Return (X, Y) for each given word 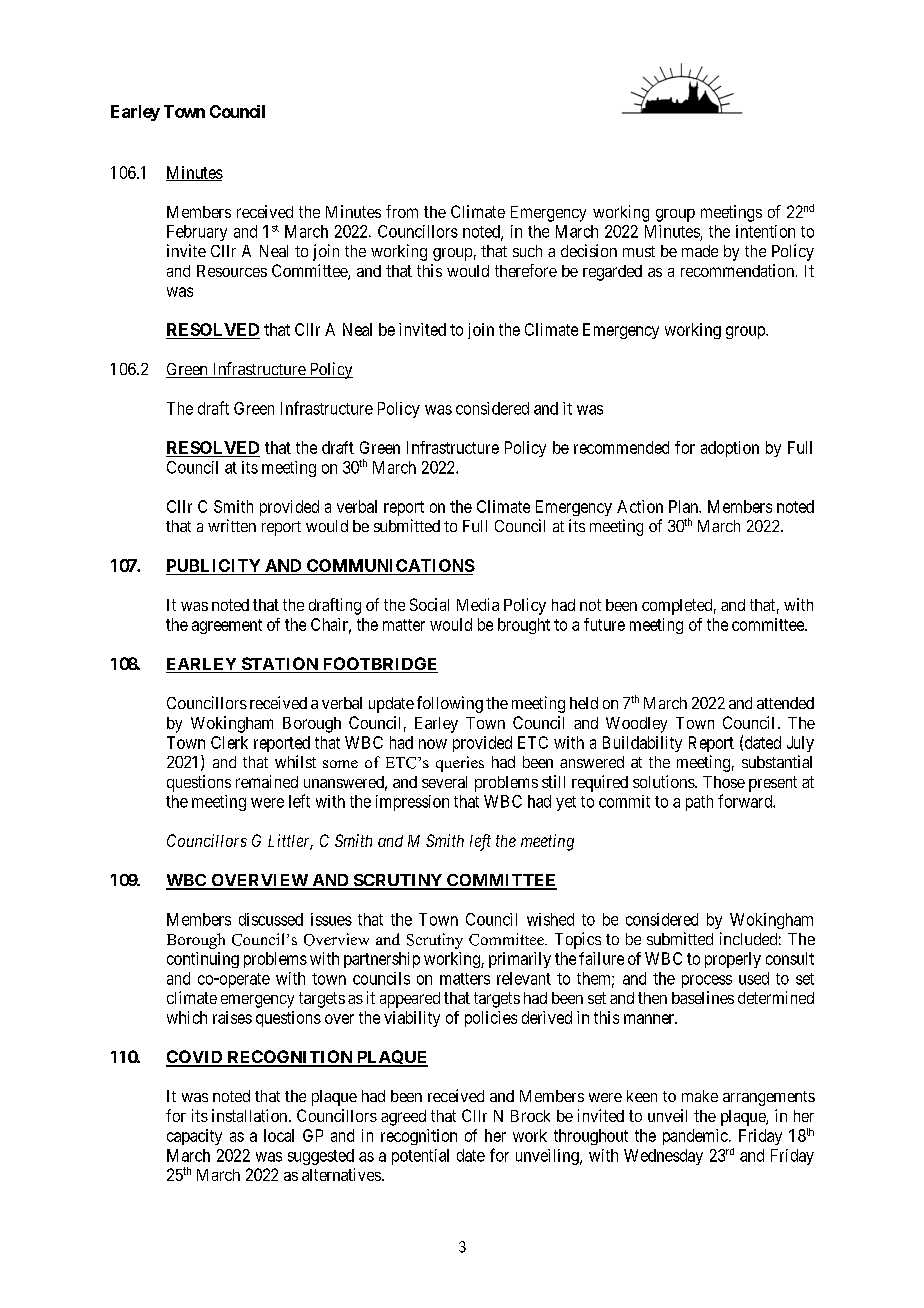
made (700, 251)
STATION (279, 665)
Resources (232, 271)
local (279, 1135)
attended (785, 703)
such (527, 251)
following (450, 704)
